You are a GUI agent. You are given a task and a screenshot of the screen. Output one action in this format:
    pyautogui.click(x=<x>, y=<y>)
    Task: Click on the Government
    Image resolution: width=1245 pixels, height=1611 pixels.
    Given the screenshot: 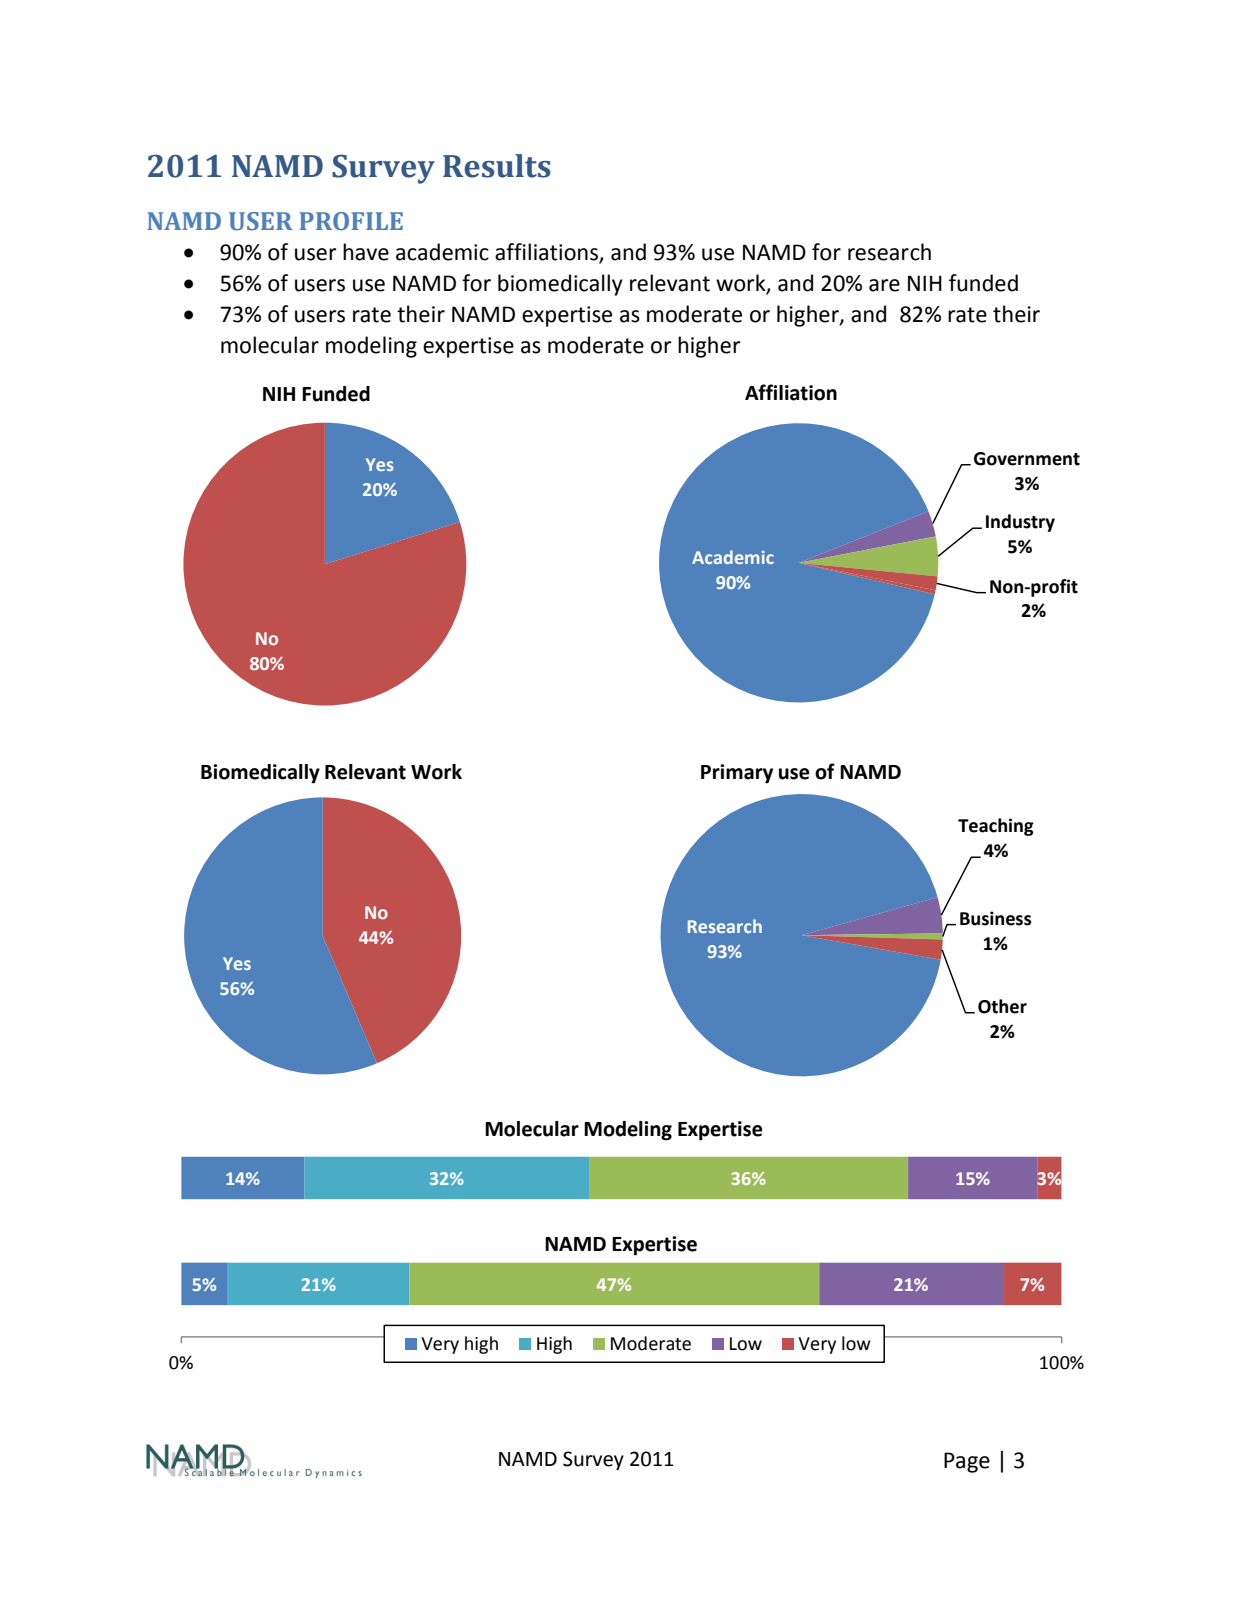 What is the action you would take?
    pyautogui.click(x=1027, y=459)
